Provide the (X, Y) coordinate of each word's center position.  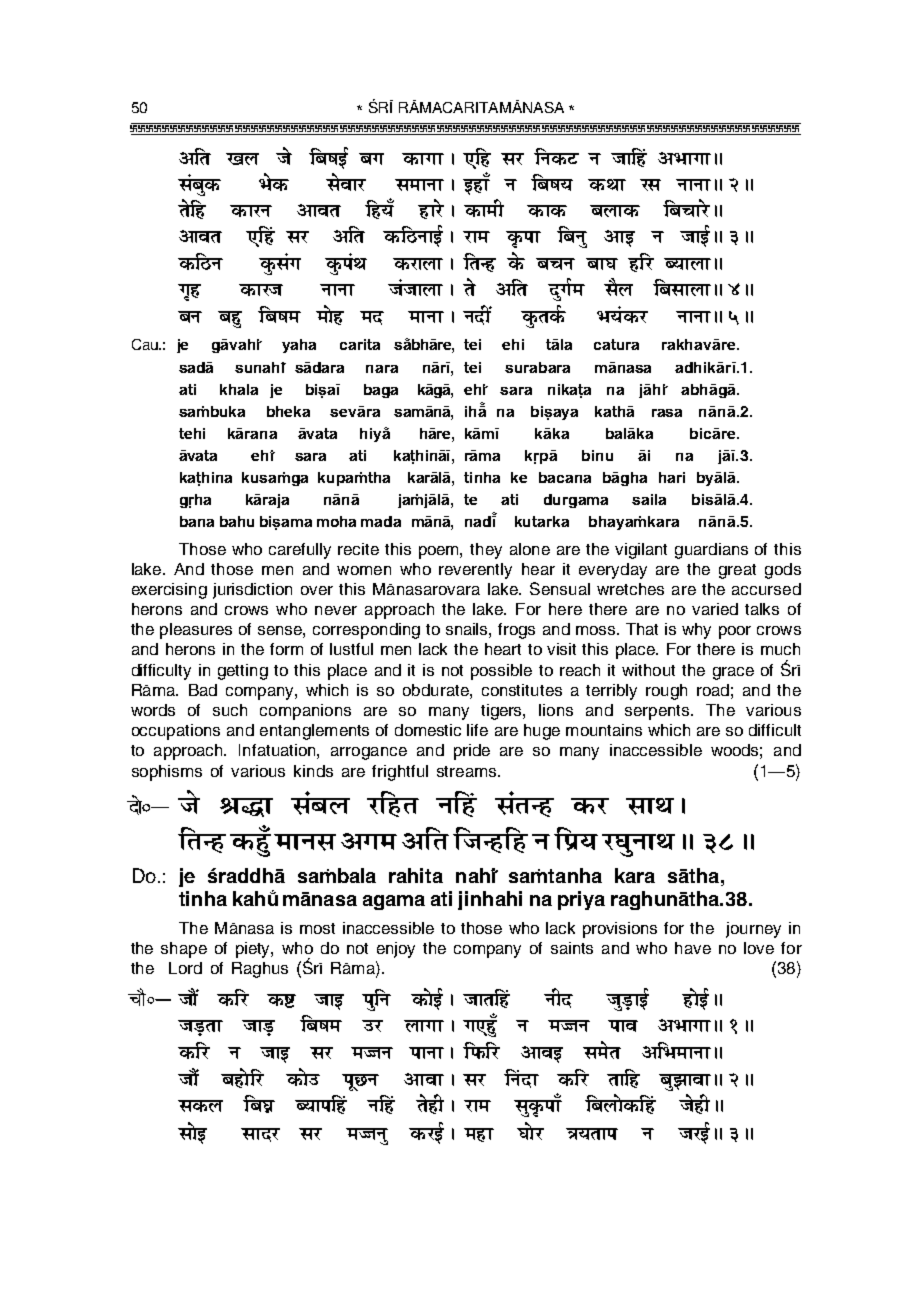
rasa (667, 413)
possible (501, 672)
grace (733, 673)
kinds (313, 771)
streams (468, 771)
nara (382, 369)
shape (184, 950)
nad (479, 521)
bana (197, 521)
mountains (604, 730)
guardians (711, 551)
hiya (375, 434)
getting (243, 672)
